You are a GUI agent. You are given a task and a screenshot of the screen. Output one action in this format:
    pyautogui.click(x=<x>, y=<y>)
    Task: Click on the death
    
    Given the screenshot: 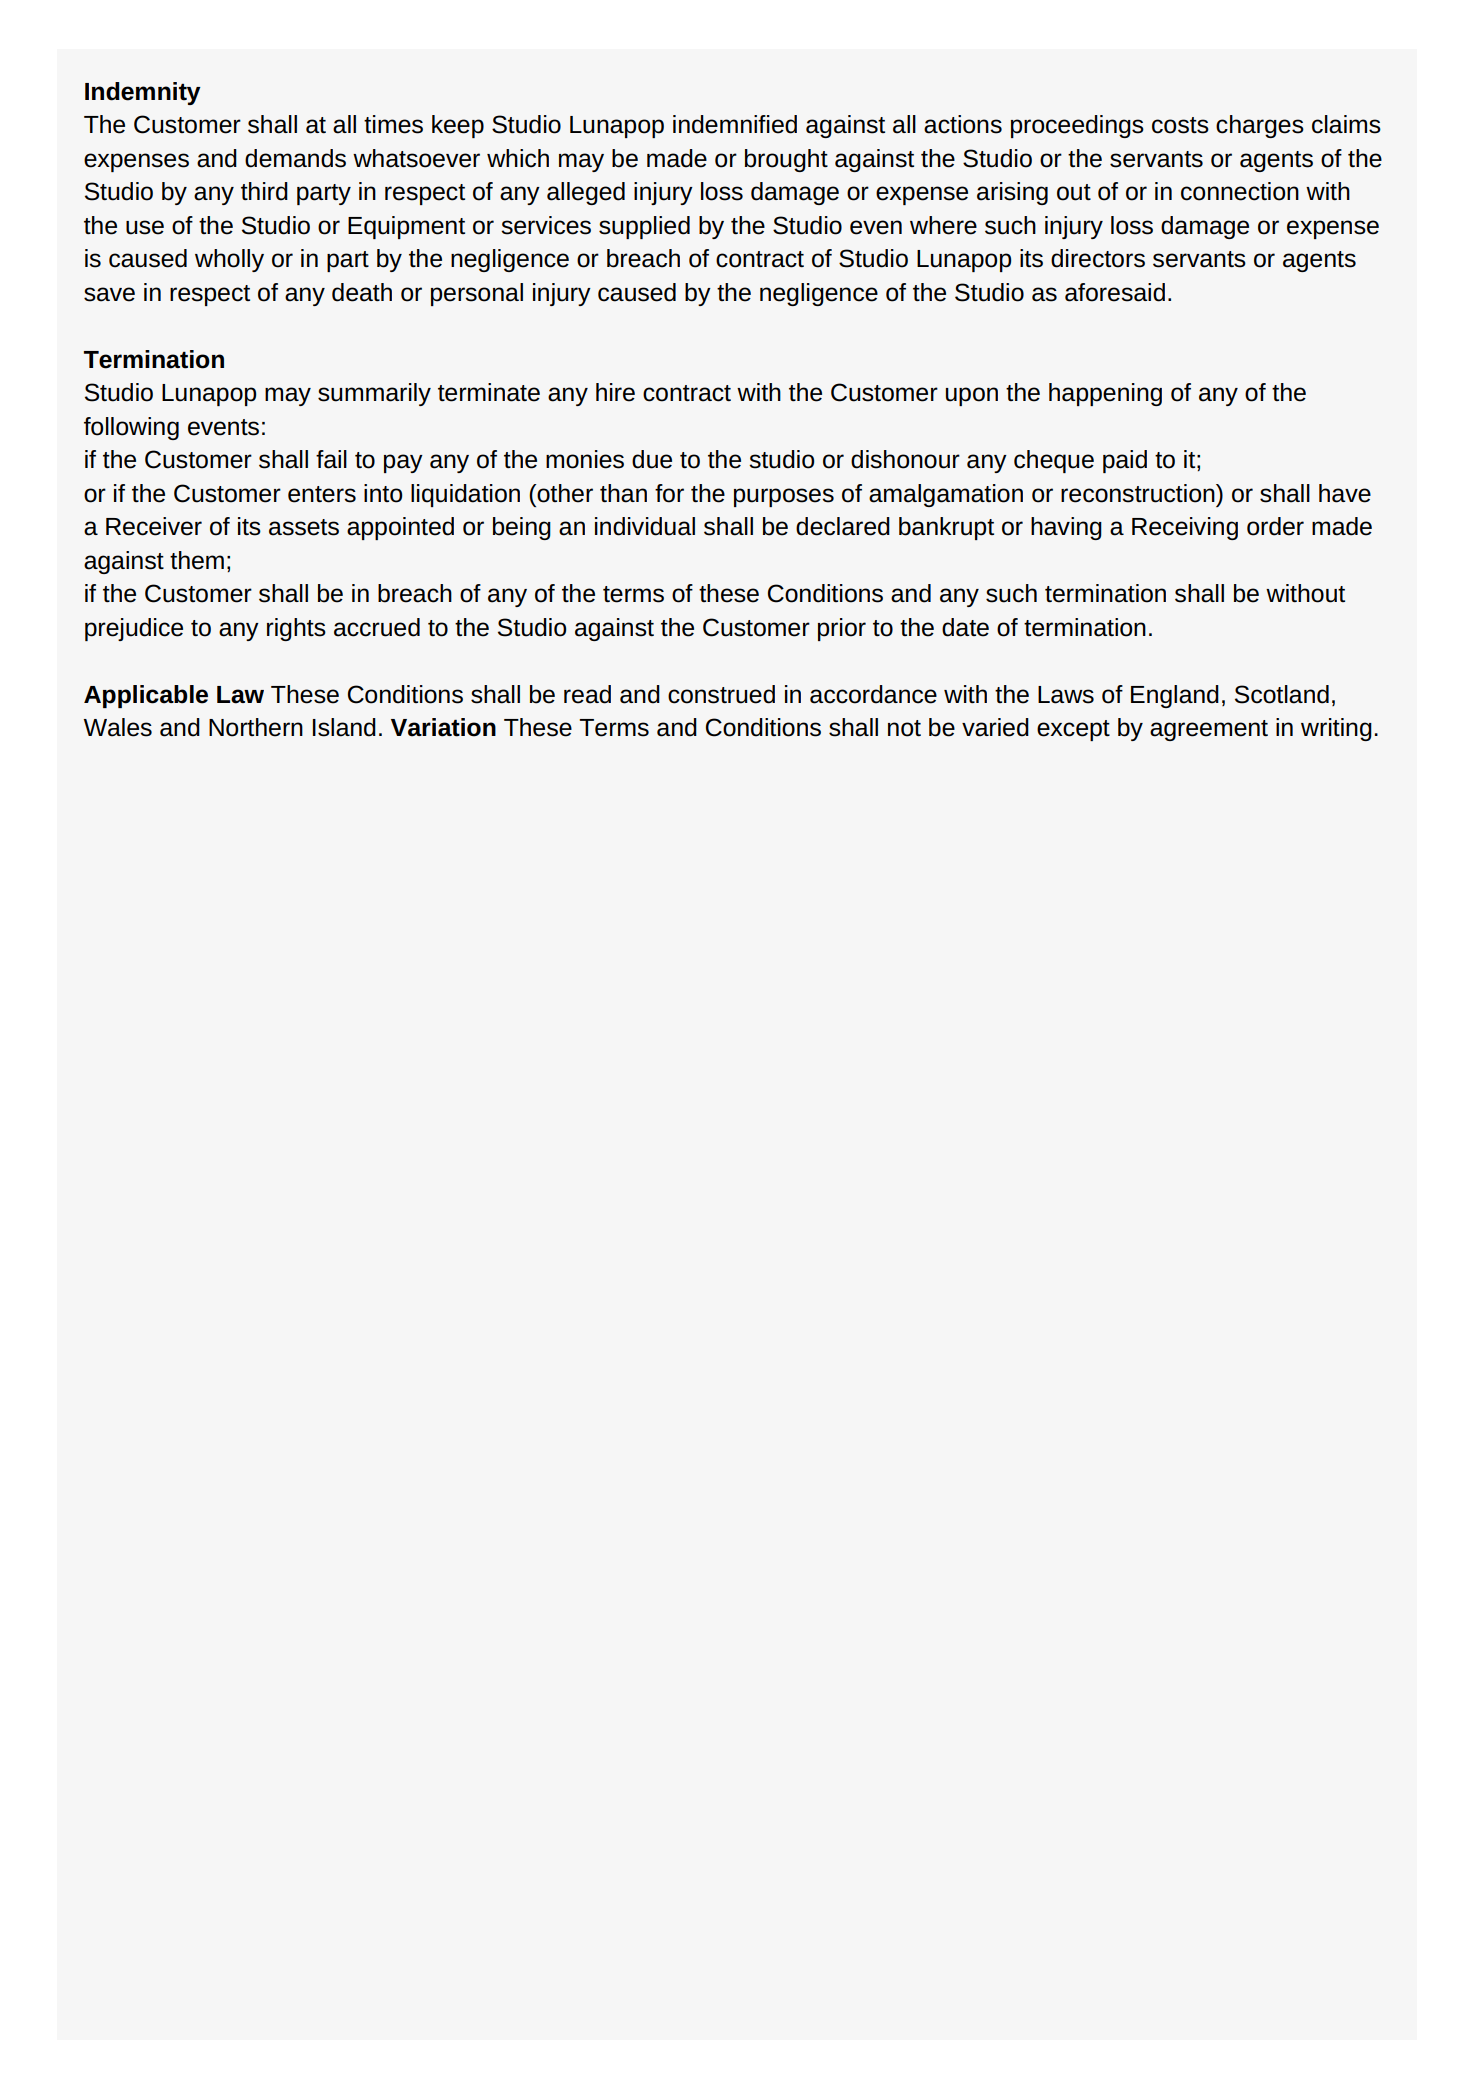 What is the action you would take?
    pyautogui.click(x=362, y=292)
